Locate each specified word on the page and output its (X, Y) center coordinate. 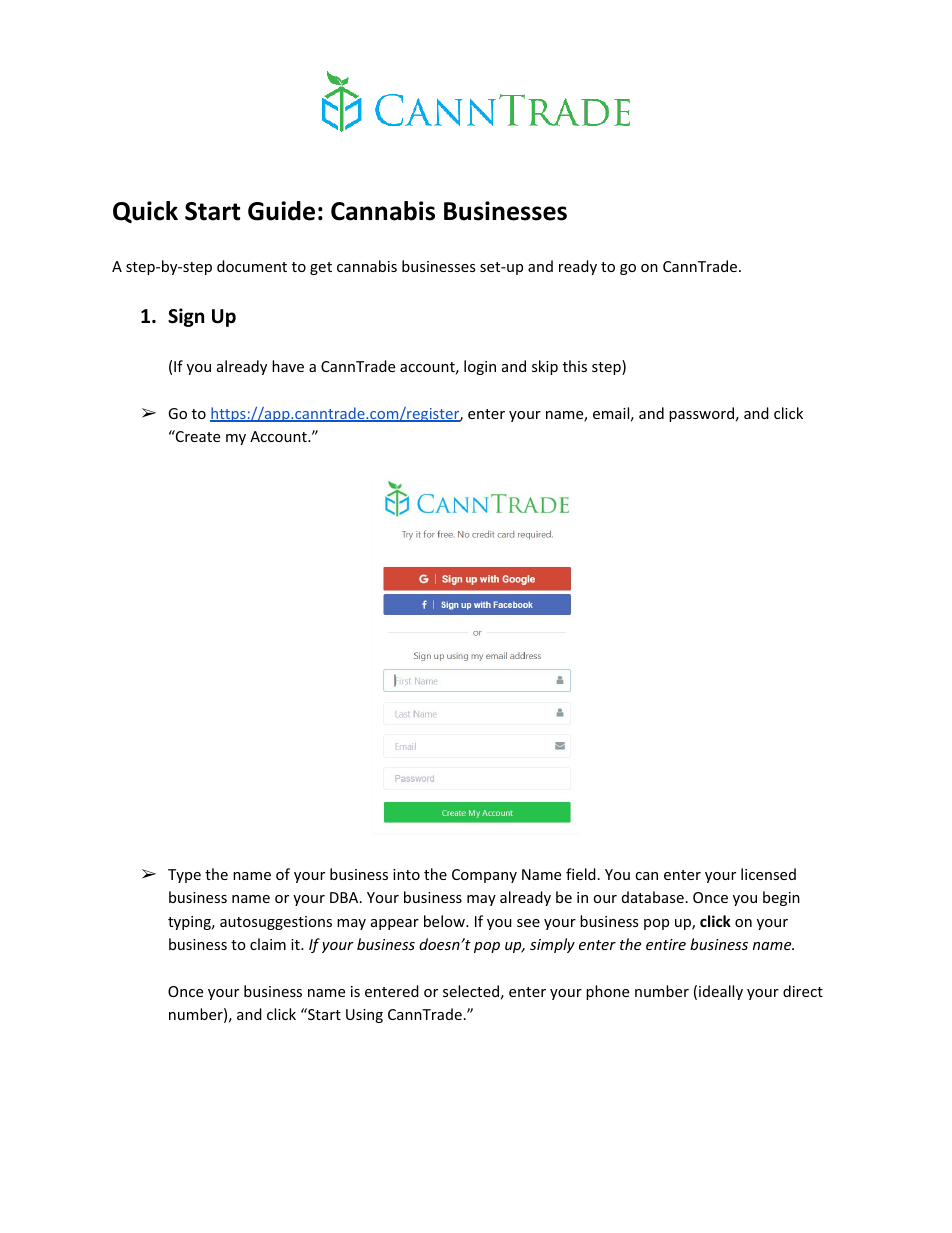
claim (268, 944)
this (575, 366)
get (321, 268)
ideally (721, 992)
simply (552, 945)
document (252, 266)
